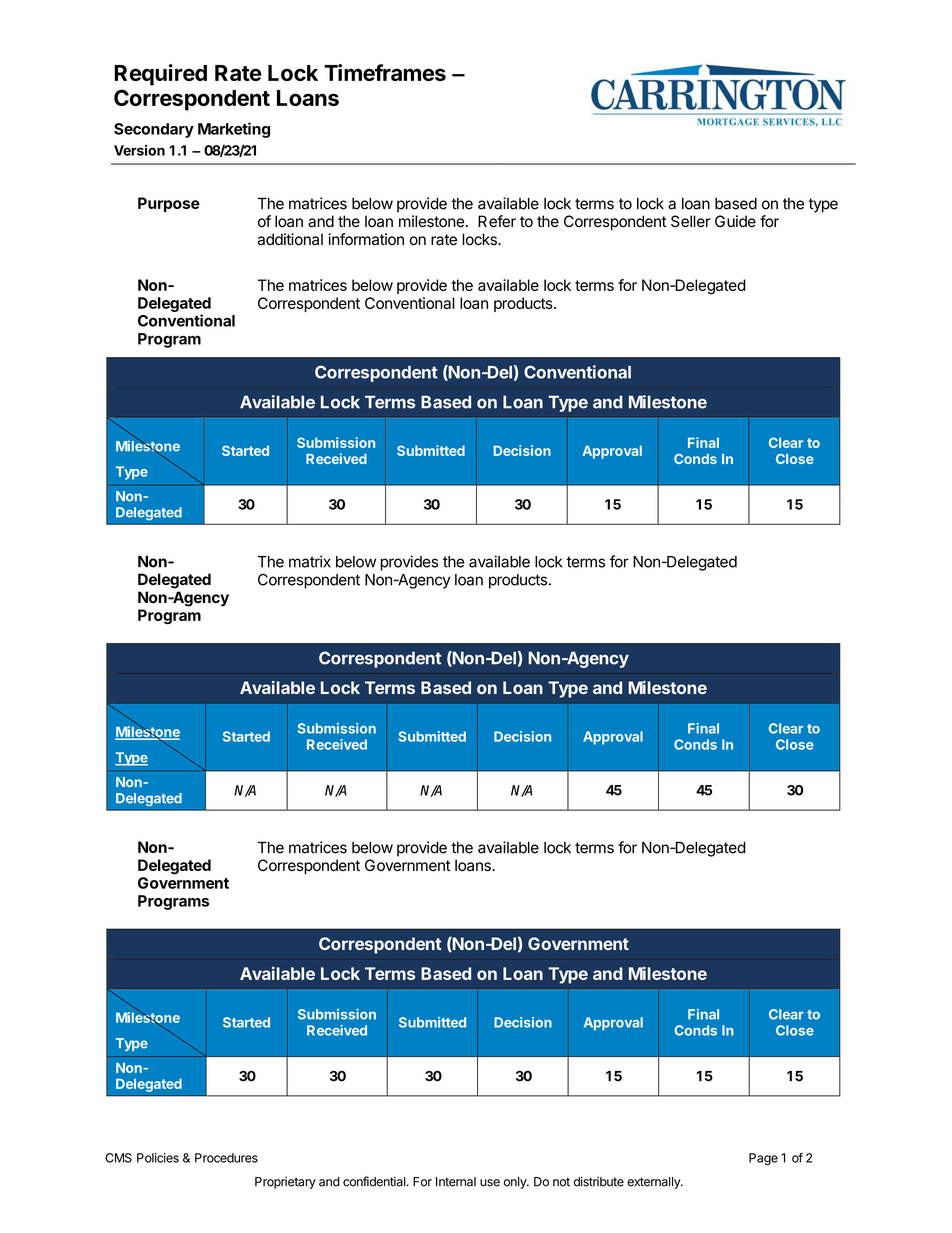 Image resolution: width=952 pixels, height=1233 pixels. Describe the element at coordinates (226, 1158) in the screenshot. I see `Procedures` at that location.
